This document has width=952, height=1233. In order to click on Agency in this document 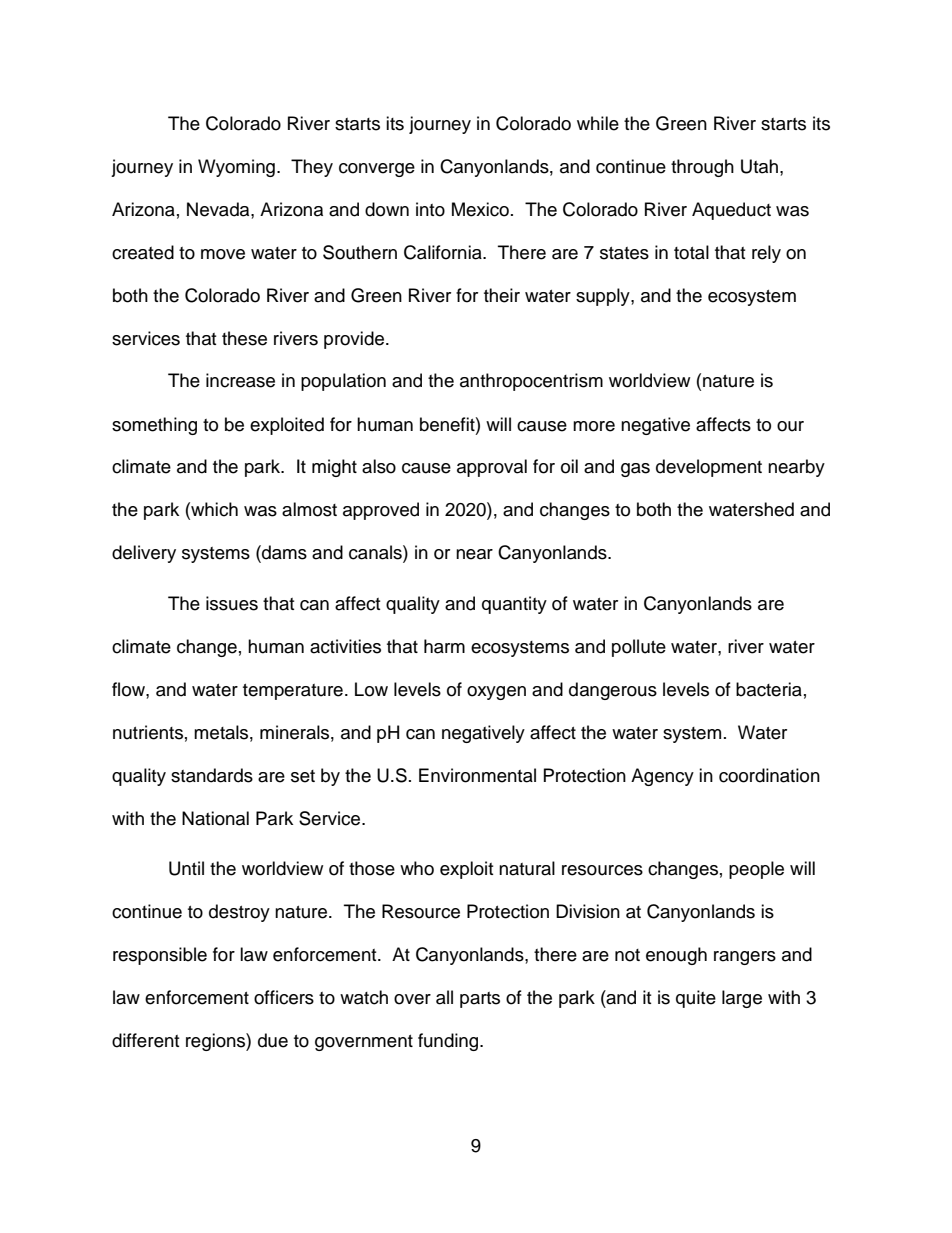, I will do `click(662, 777)`.
